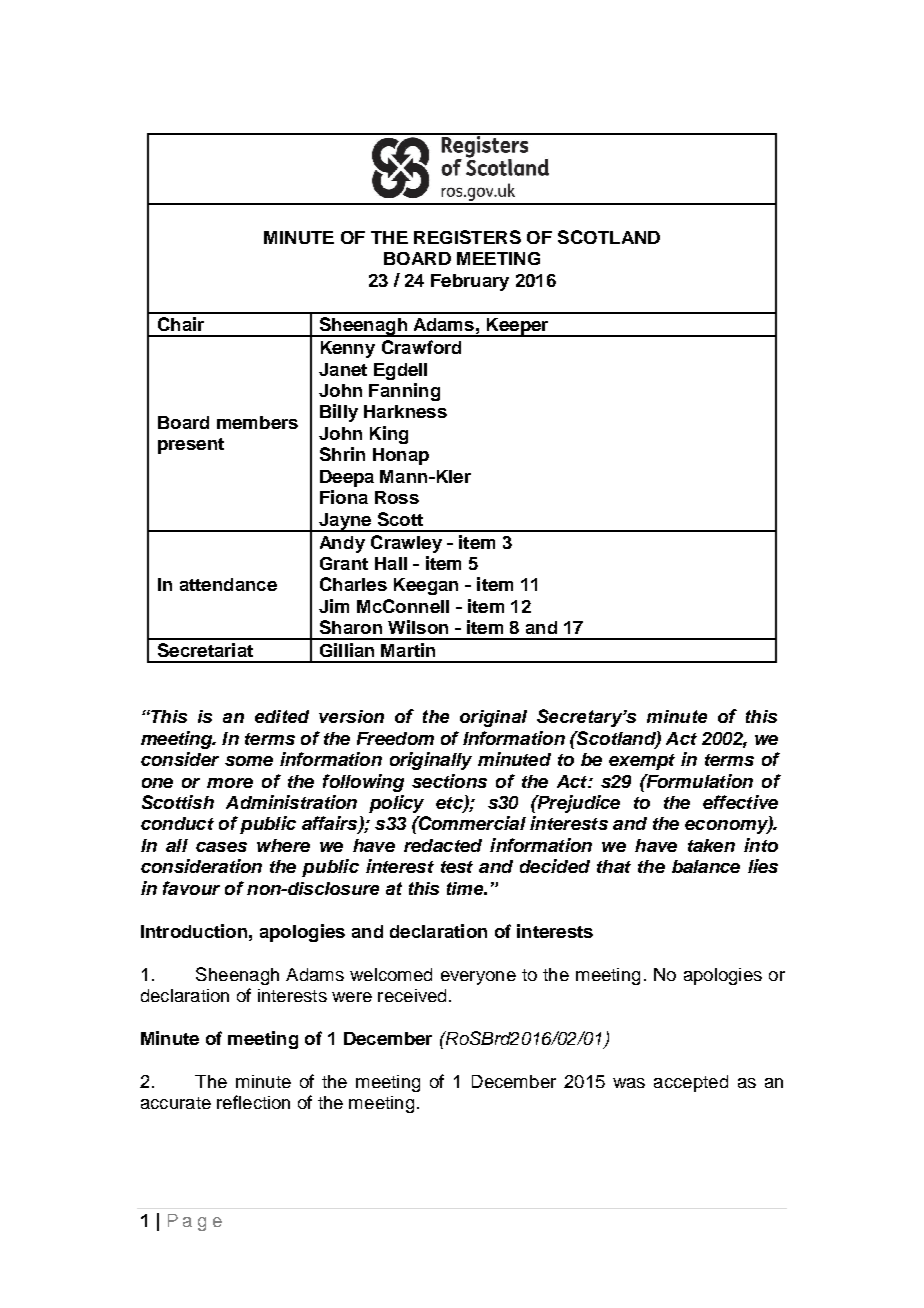 Image resolution: width=924 pixels, height=1308 pixels. Describe the element at coordinates (517, 327) in the page. I see `Keeper` at that location.
